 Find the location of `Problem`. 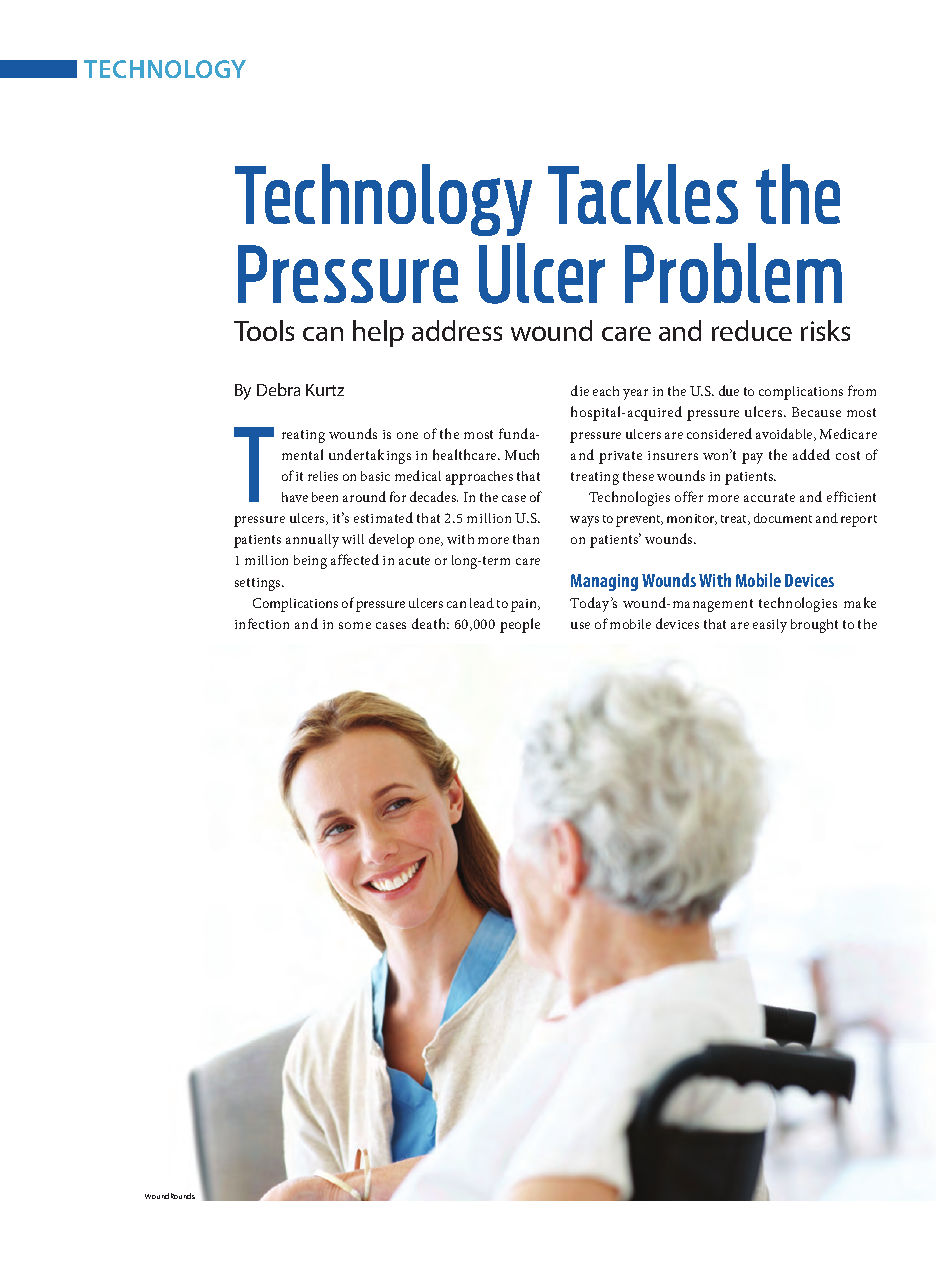

Problem is located at coordinates (733, 273).
